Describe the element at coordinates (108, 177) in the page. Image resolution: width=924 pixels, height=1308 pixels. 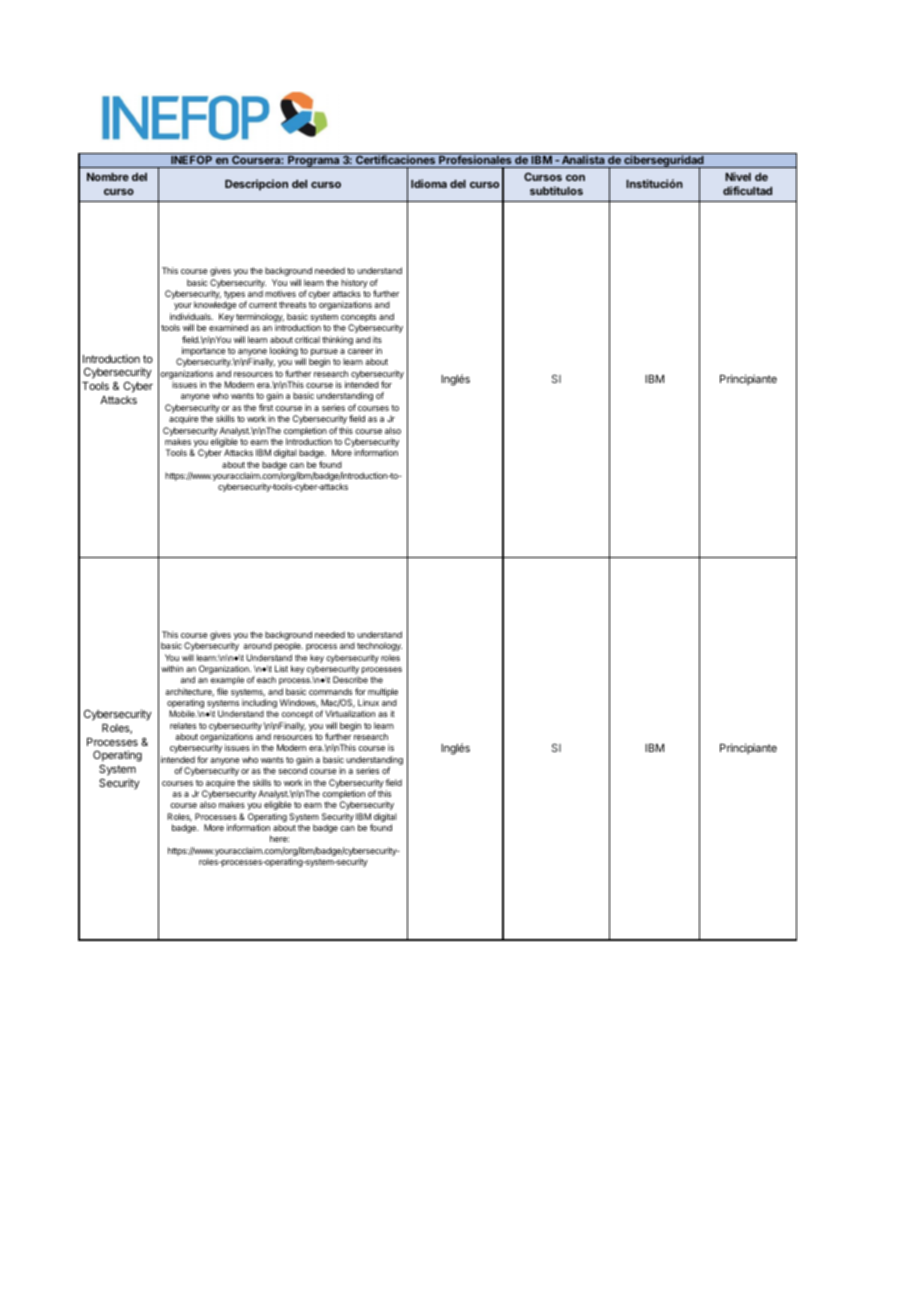
I see `Nombre` at that location.
